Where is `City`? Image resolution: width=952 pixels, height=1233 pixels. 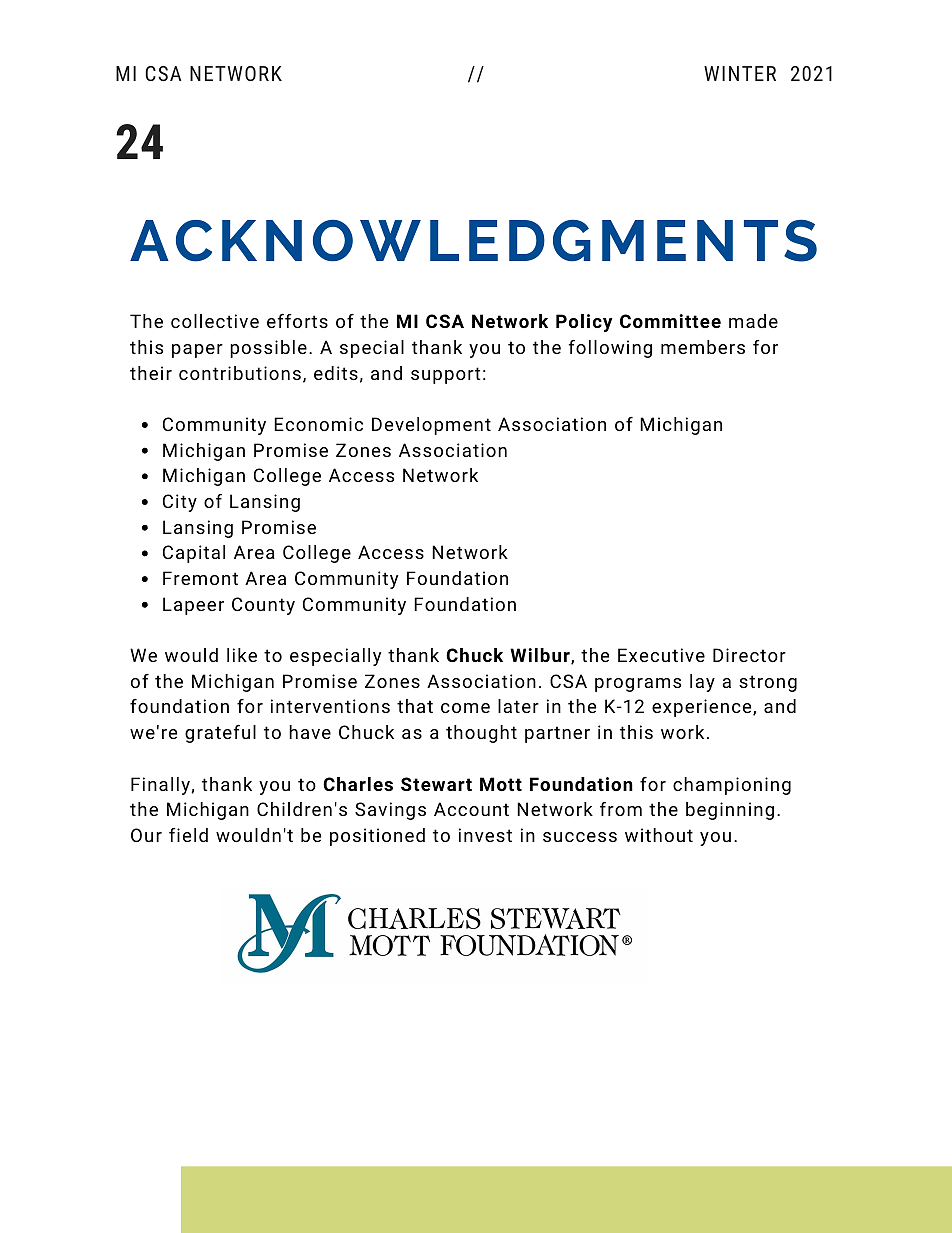 City is located at coordinates (180, 503).
